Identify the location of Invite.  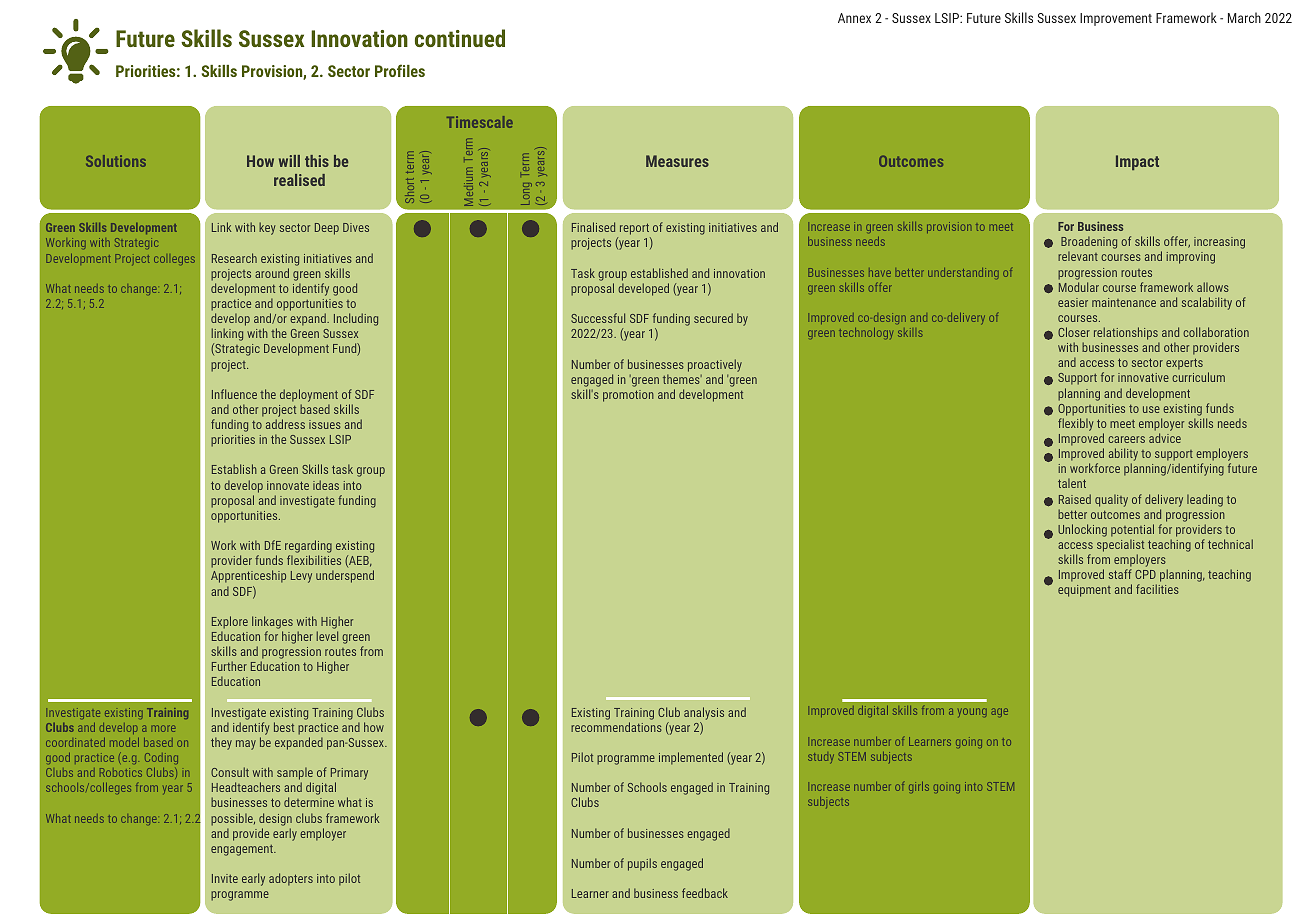
(225, 878).
